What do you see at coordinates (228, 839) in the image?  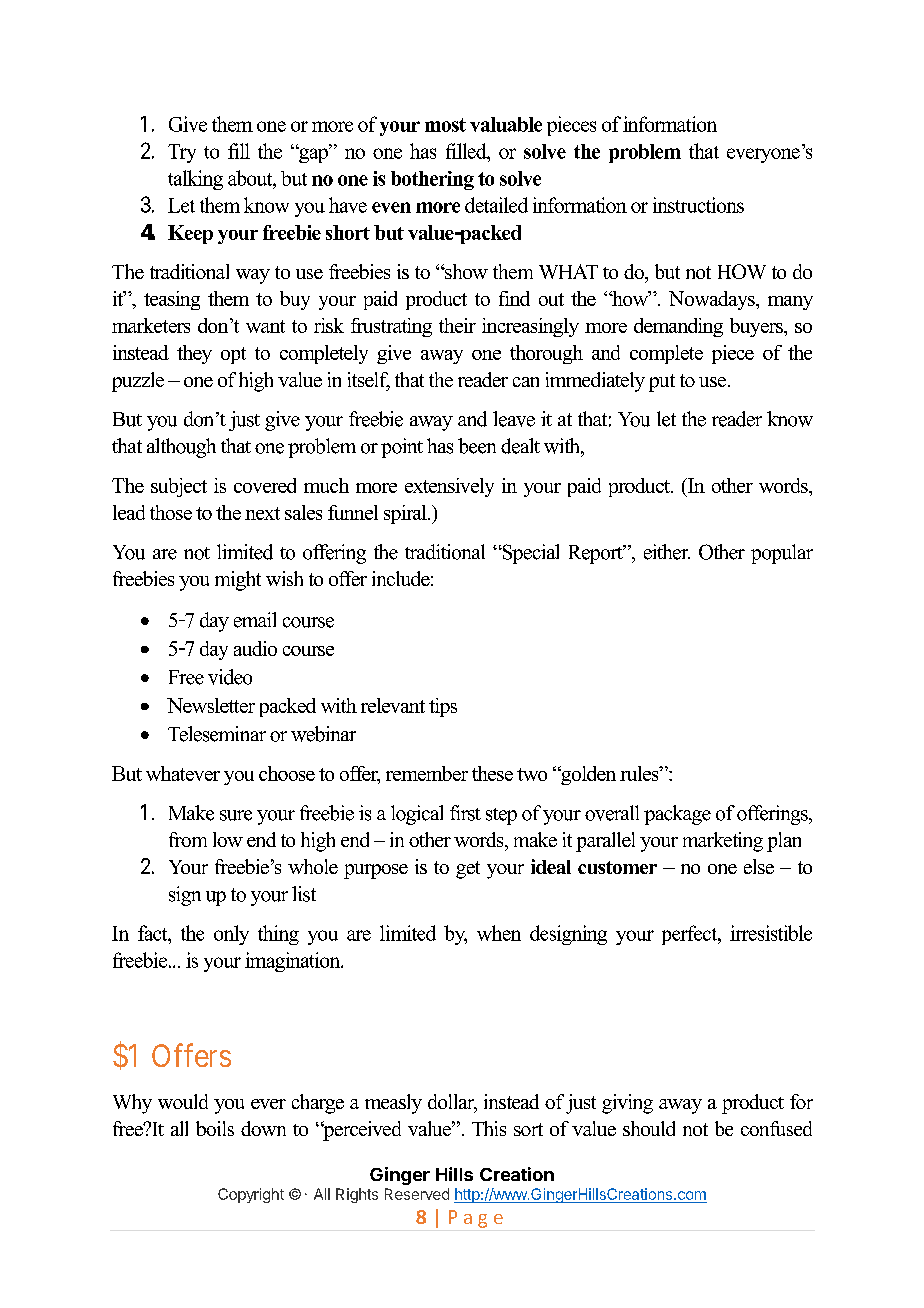 I see `low` at bounding box center [228, 839].
